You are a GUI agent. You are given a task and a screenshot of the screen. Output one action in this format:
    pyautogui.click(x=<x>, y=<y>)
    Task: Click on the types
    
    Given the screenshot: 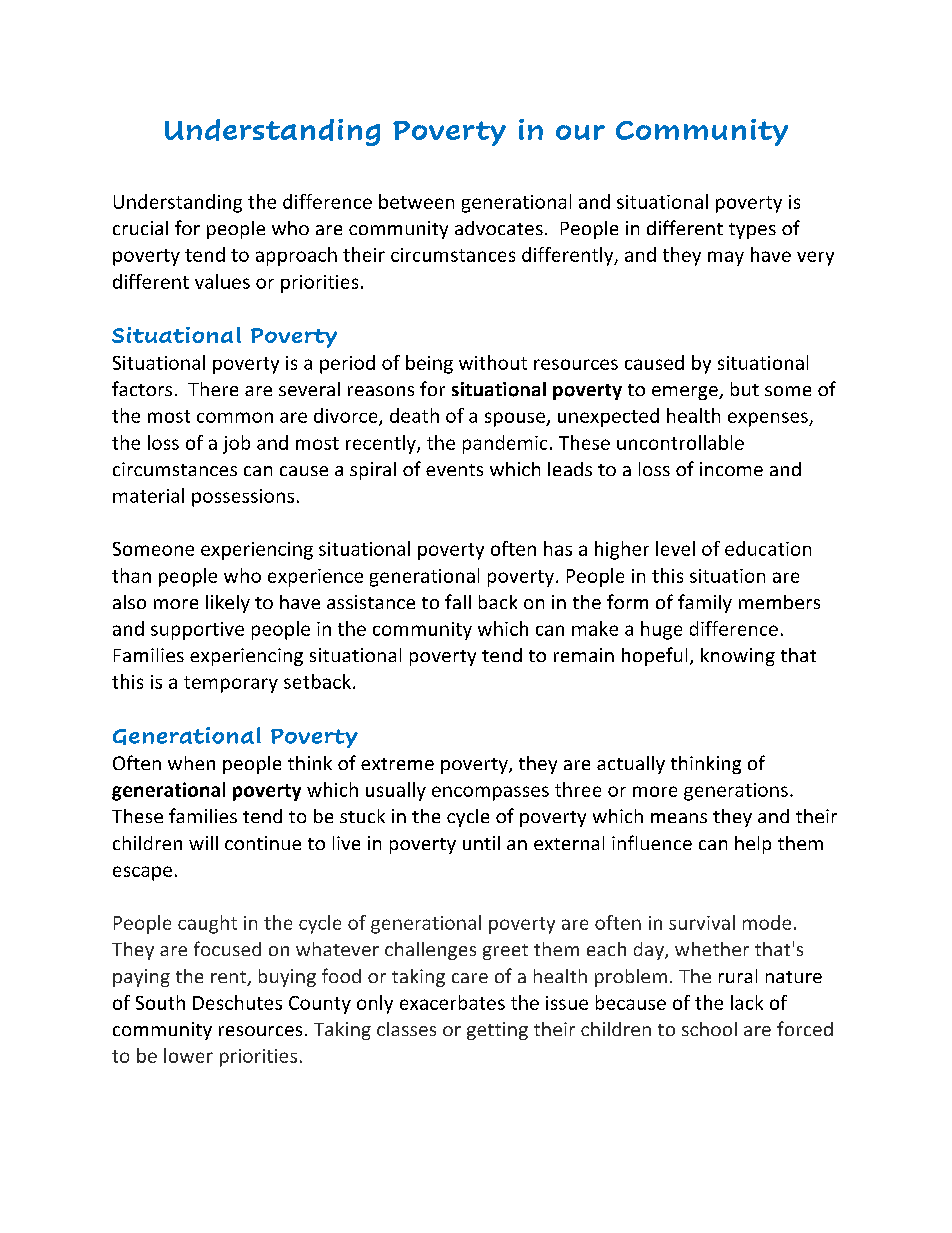 What is the action you would take?
    pyautogui.click(x=752, y=231)
